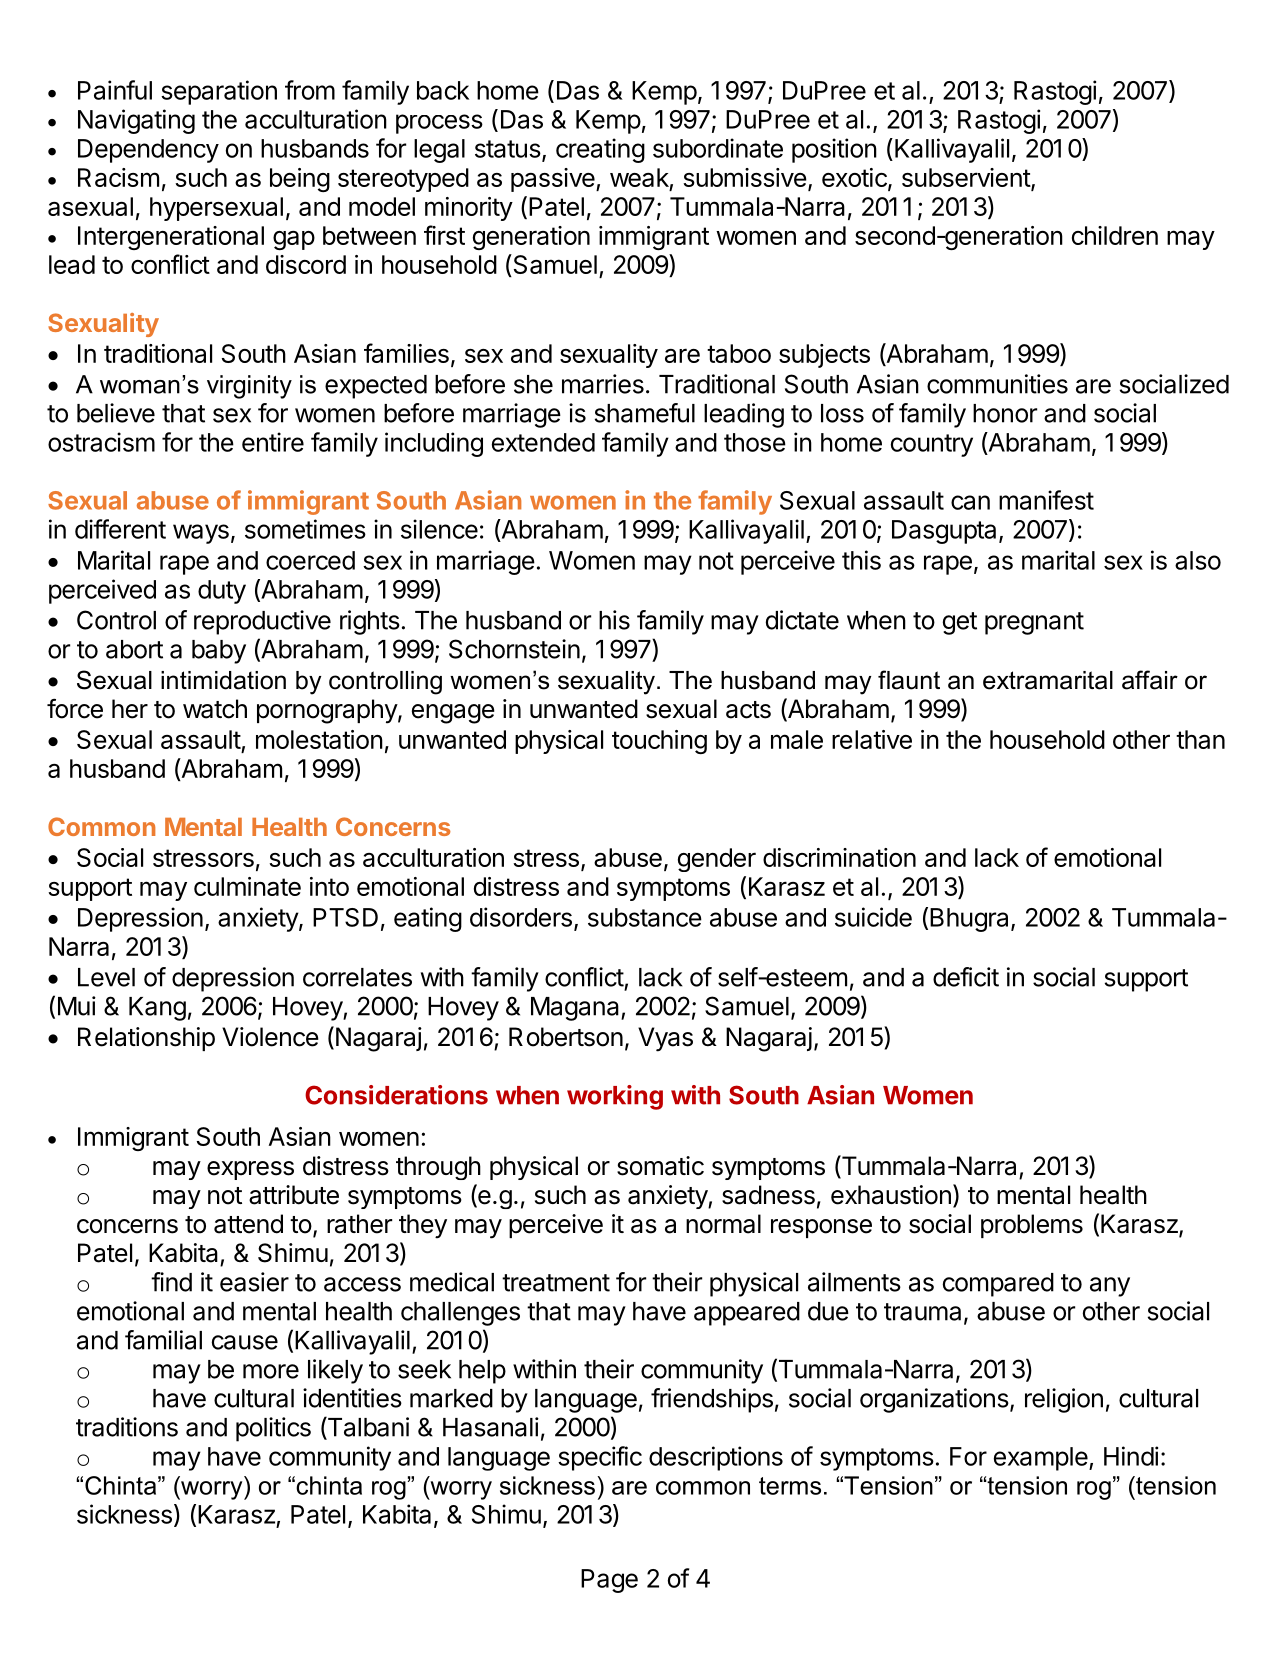 The width and height of the screenshot is (1288, 1667). I want to click on subordinate, so click(718, 148).
